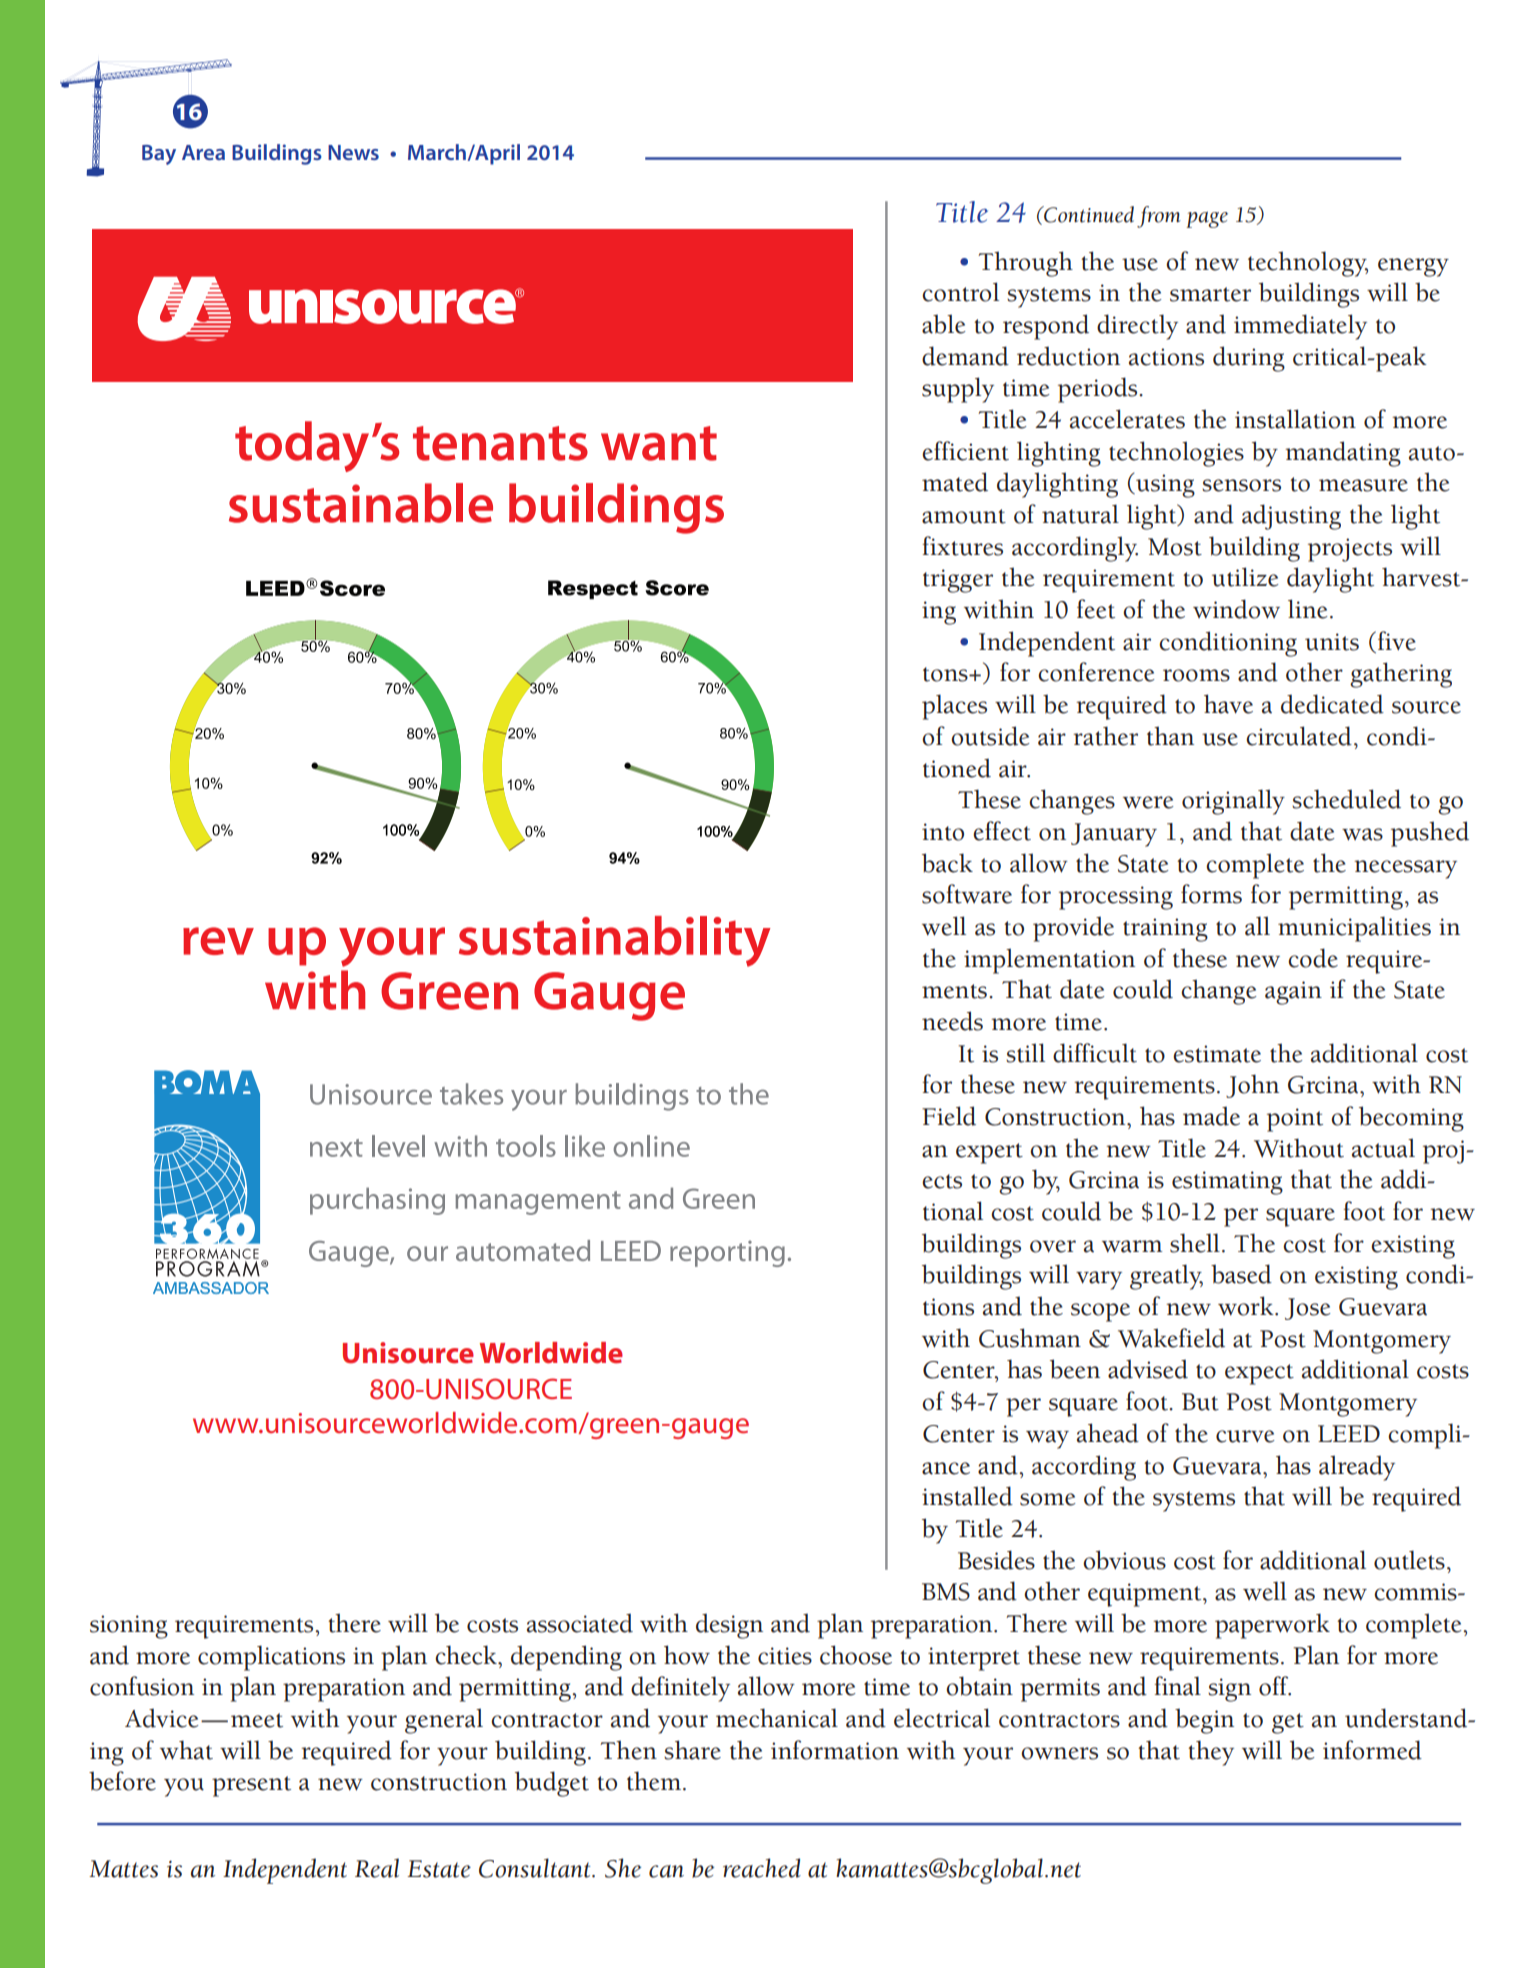 This screenshot has width=1521, height=1968. What do you see at coordinates (960, 292) in the screenshot?
I see `control` at bounding box center [960, 292].
